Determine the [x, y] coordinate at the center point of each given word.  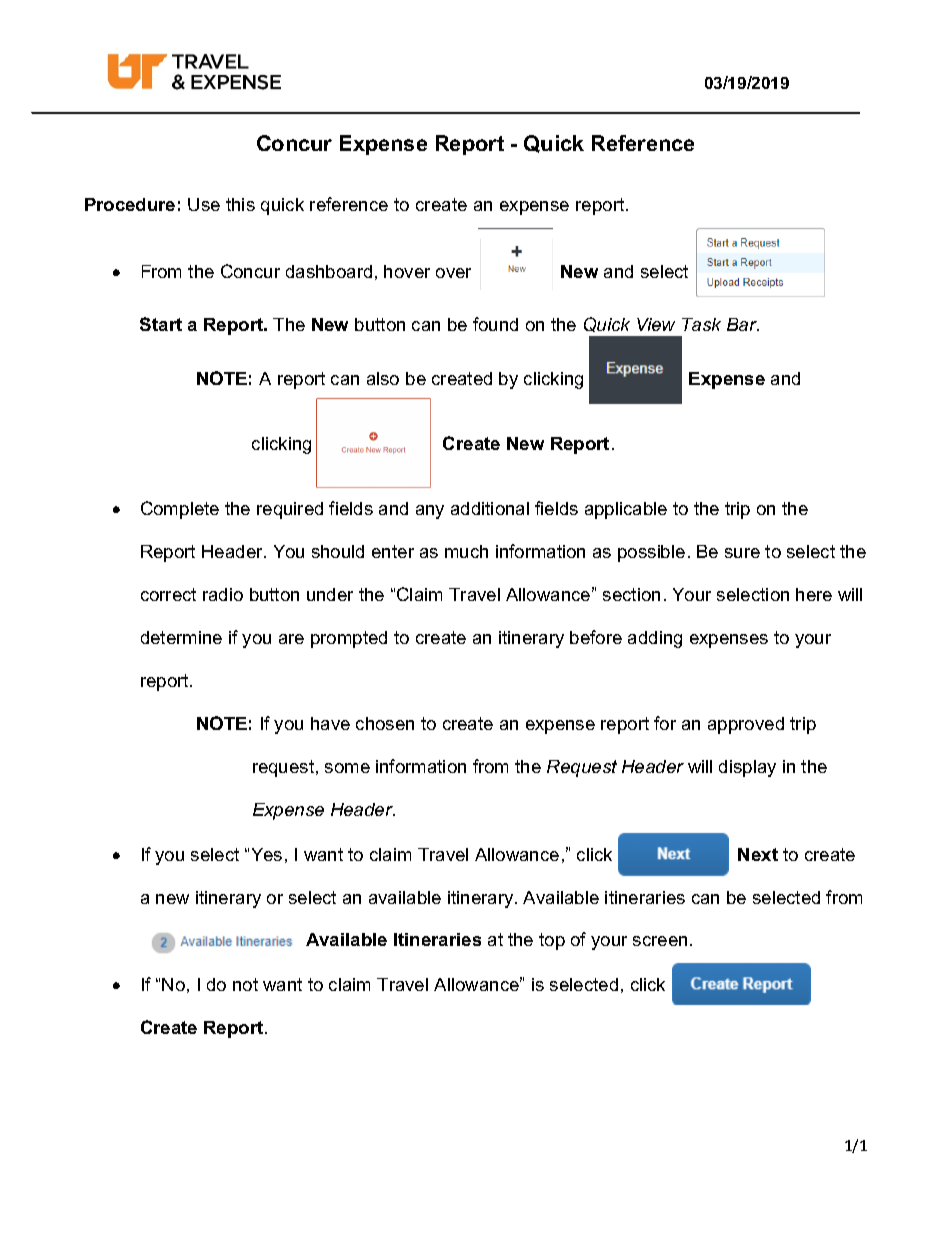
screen [660, 941]
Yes [267, 854]
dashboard [329, 271]
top [552, 941]
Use [204, 204]
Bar [743, 324]
